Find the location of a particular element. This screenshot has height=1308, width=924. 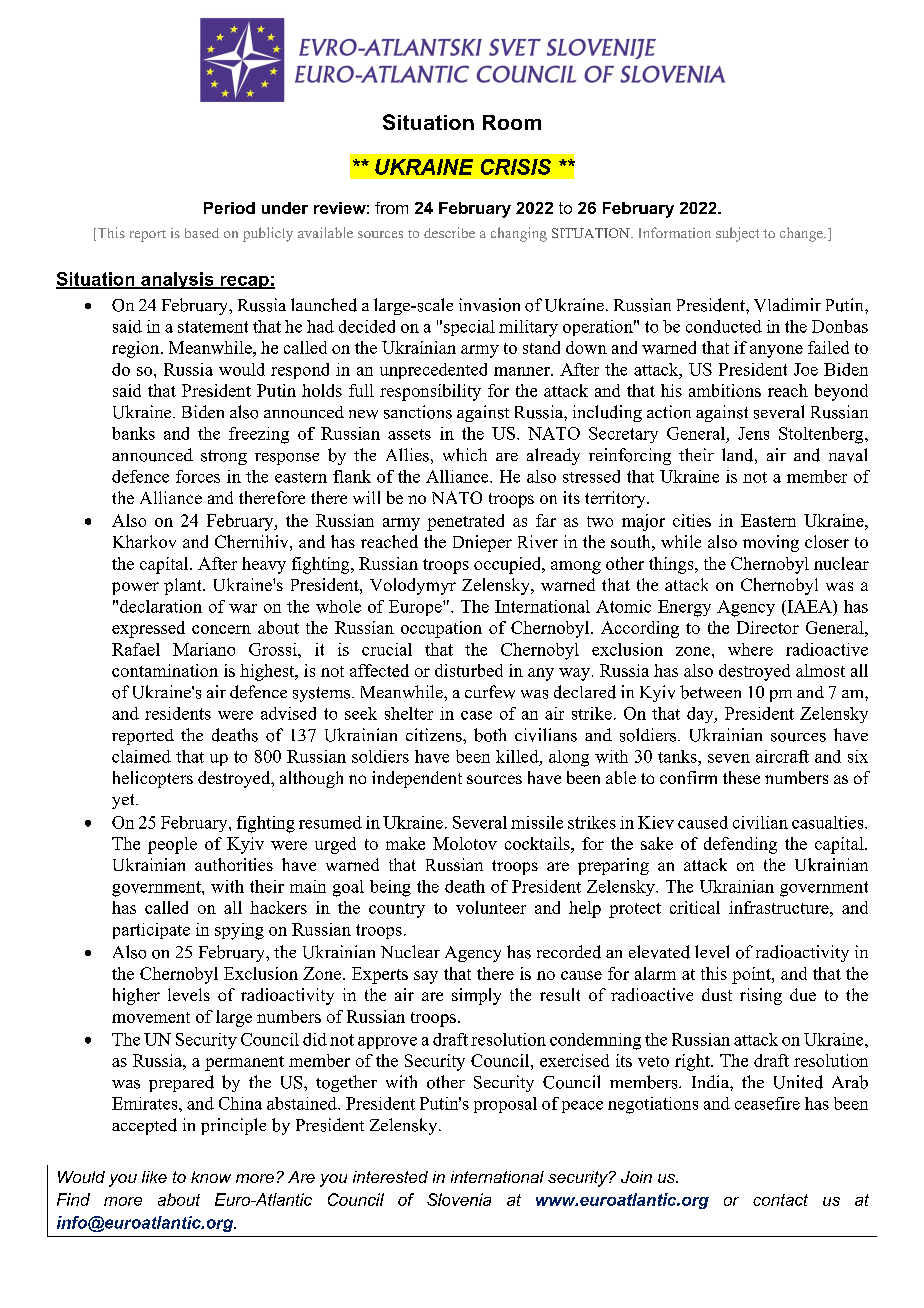

like is located at coordinates (154, 1177).
